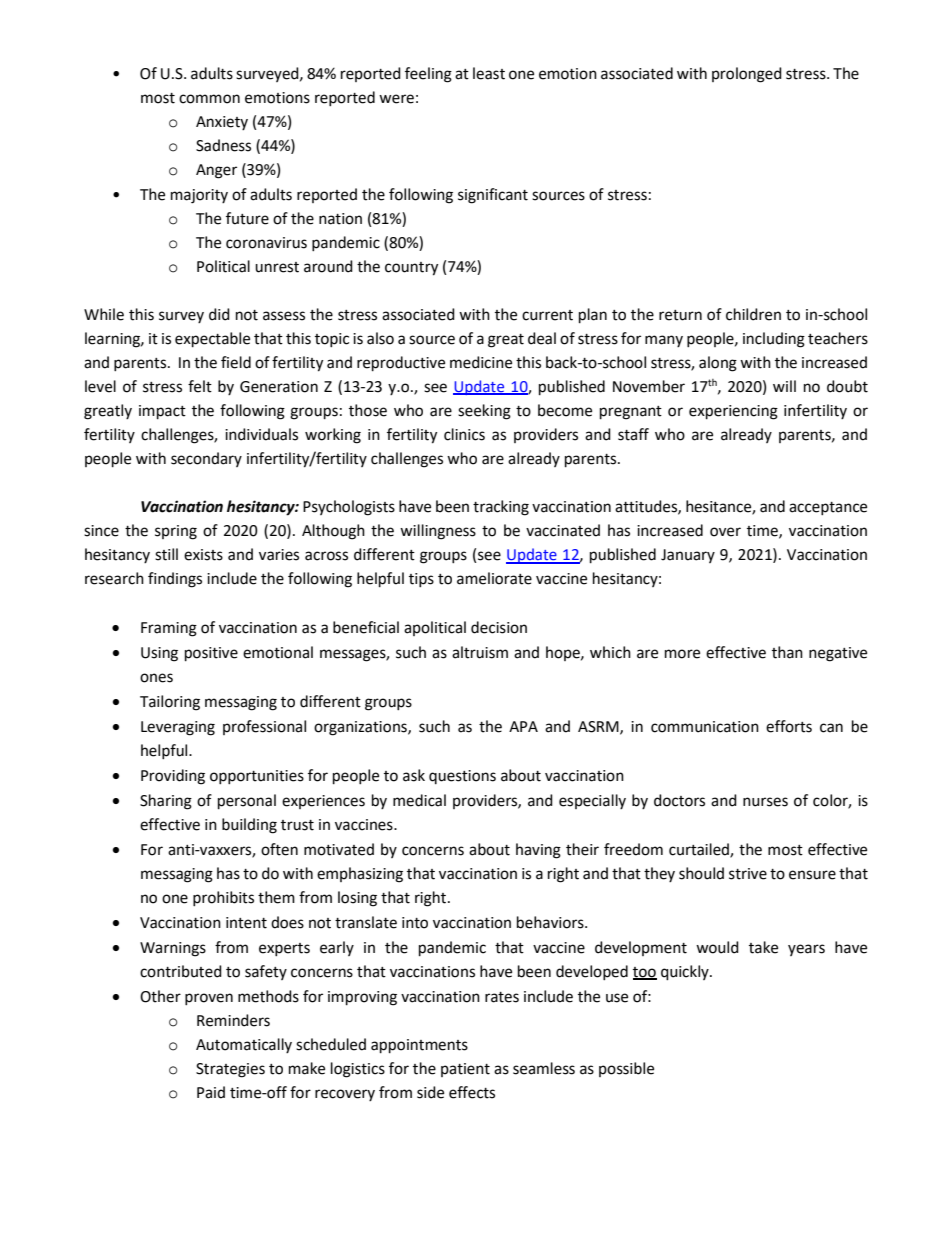 The height and width of the screenshot is (1233, 952). What do you see at coordinates (166, 802) in the screenshot?
I see `Sharing` at bounding box center [166, 802].
